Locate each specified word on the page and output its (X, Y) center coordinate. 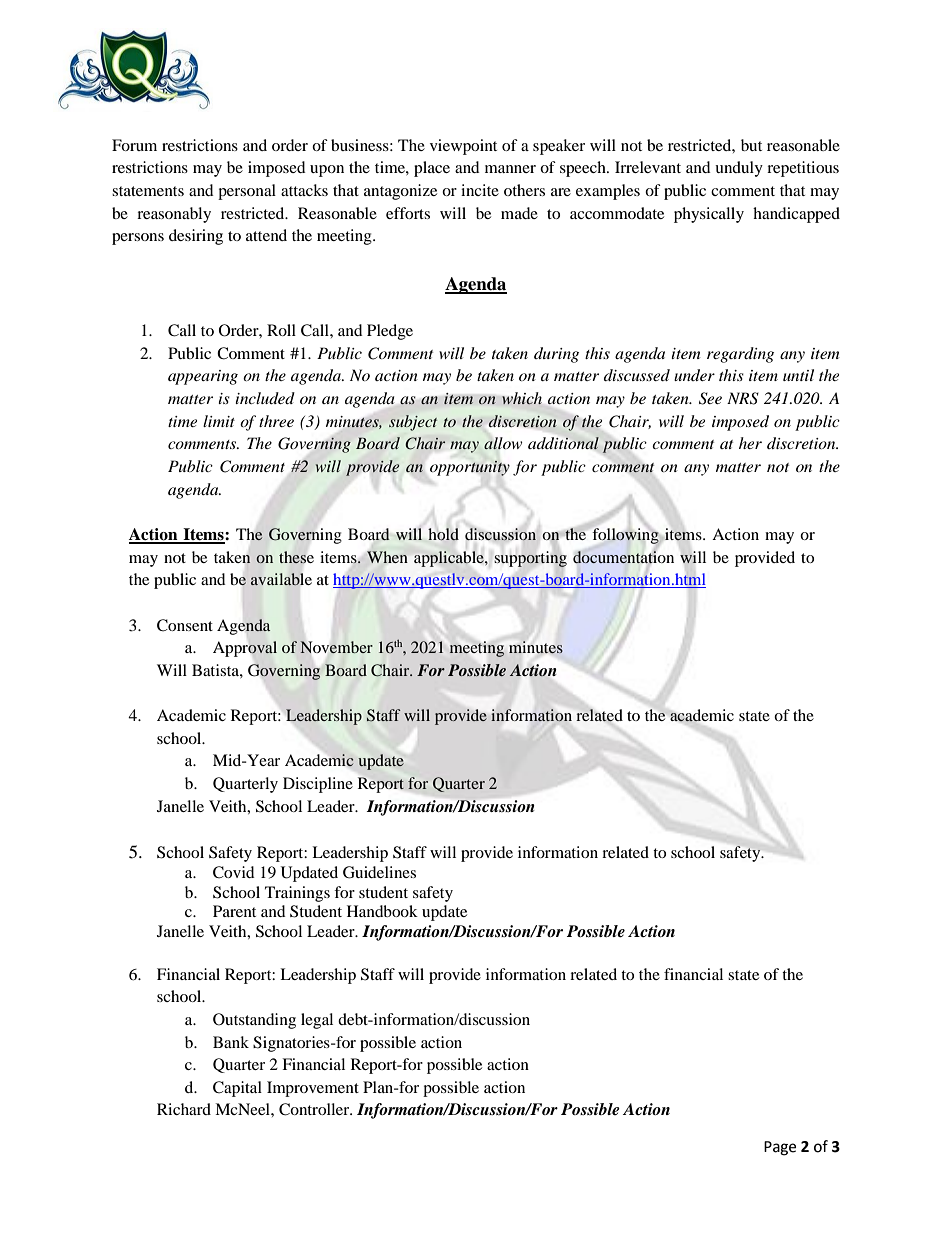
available (281, 579)
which (522, 398)
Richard (184, 1109)
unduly (739, 169)
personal (247, 192)
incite (480, 190)
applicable (450, 559)
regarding (740, 355)
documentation (623, 557)
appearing (203, 377)
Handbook (382, 911)
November (336, 647)
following (626, 536)
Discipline (318, 785)
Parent (234, 911)
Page (780, 1148)
